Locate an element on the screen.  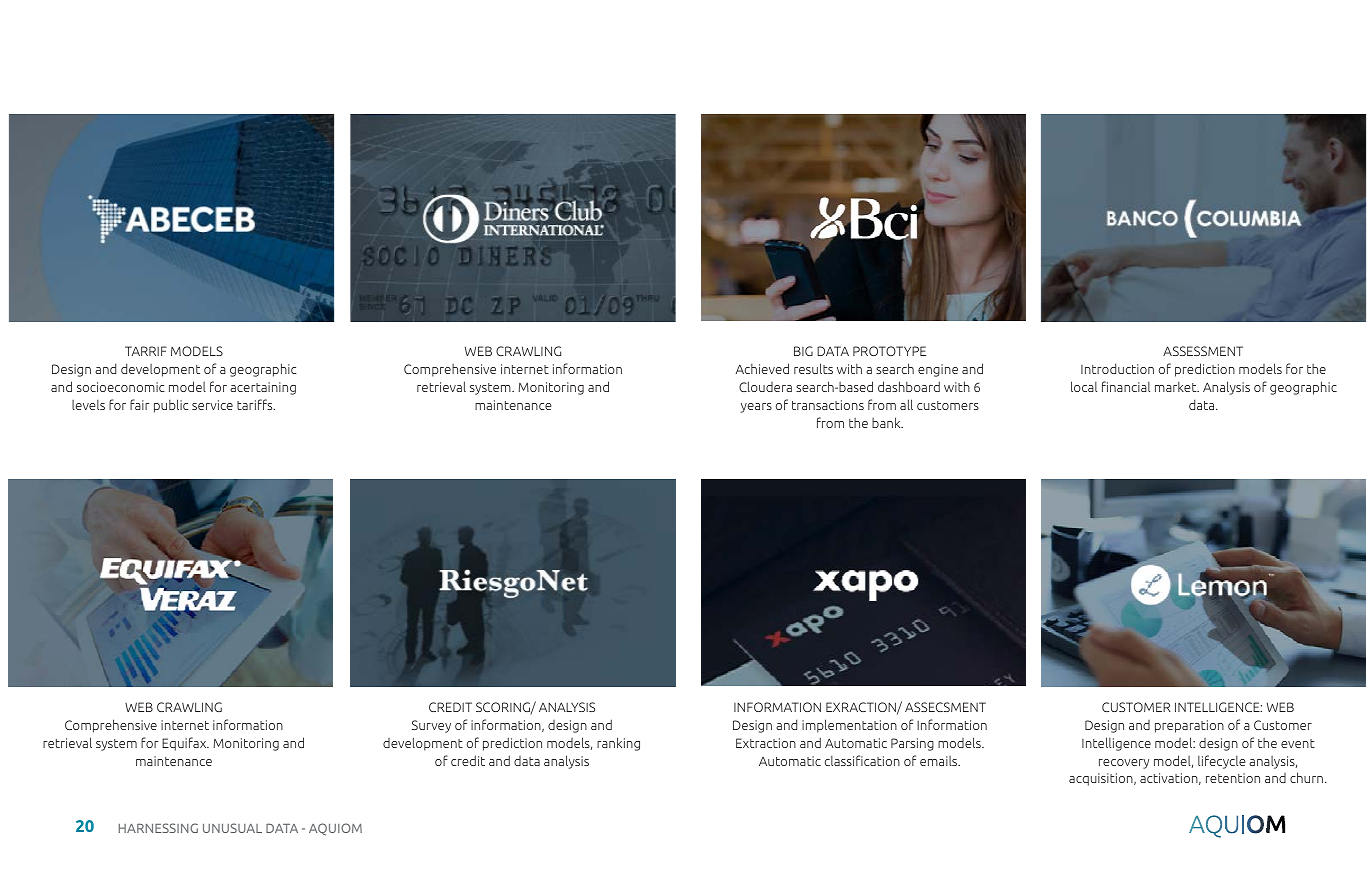
Introduction is located at coordinates (1117, 368).
